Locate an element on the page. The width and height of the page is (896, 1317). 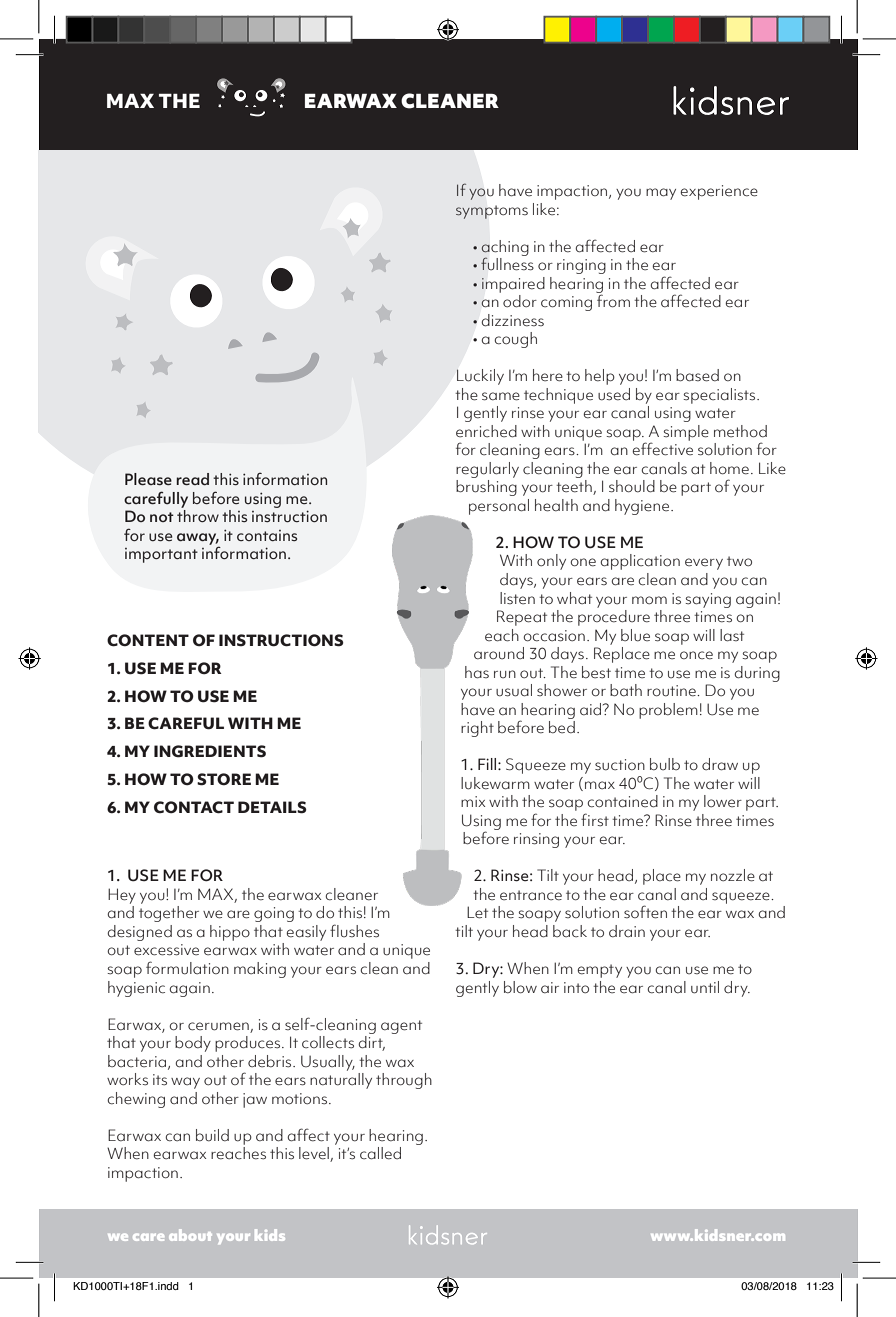
about is located at coordinates (190, 1235).
